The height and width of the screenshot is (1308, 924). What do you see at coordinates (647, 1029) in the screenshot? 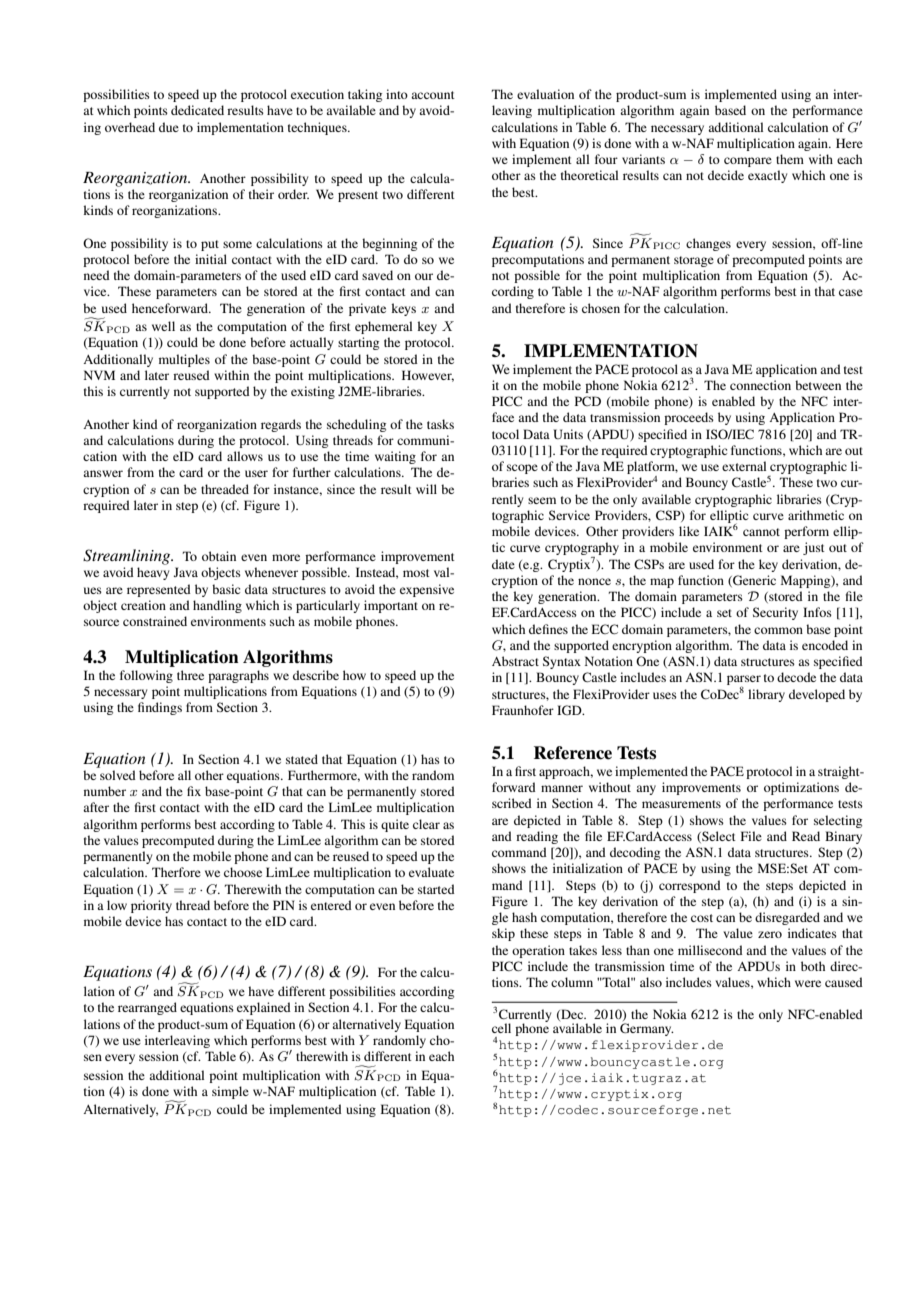
I see `Germany` at bounding box center [647, 1029].
